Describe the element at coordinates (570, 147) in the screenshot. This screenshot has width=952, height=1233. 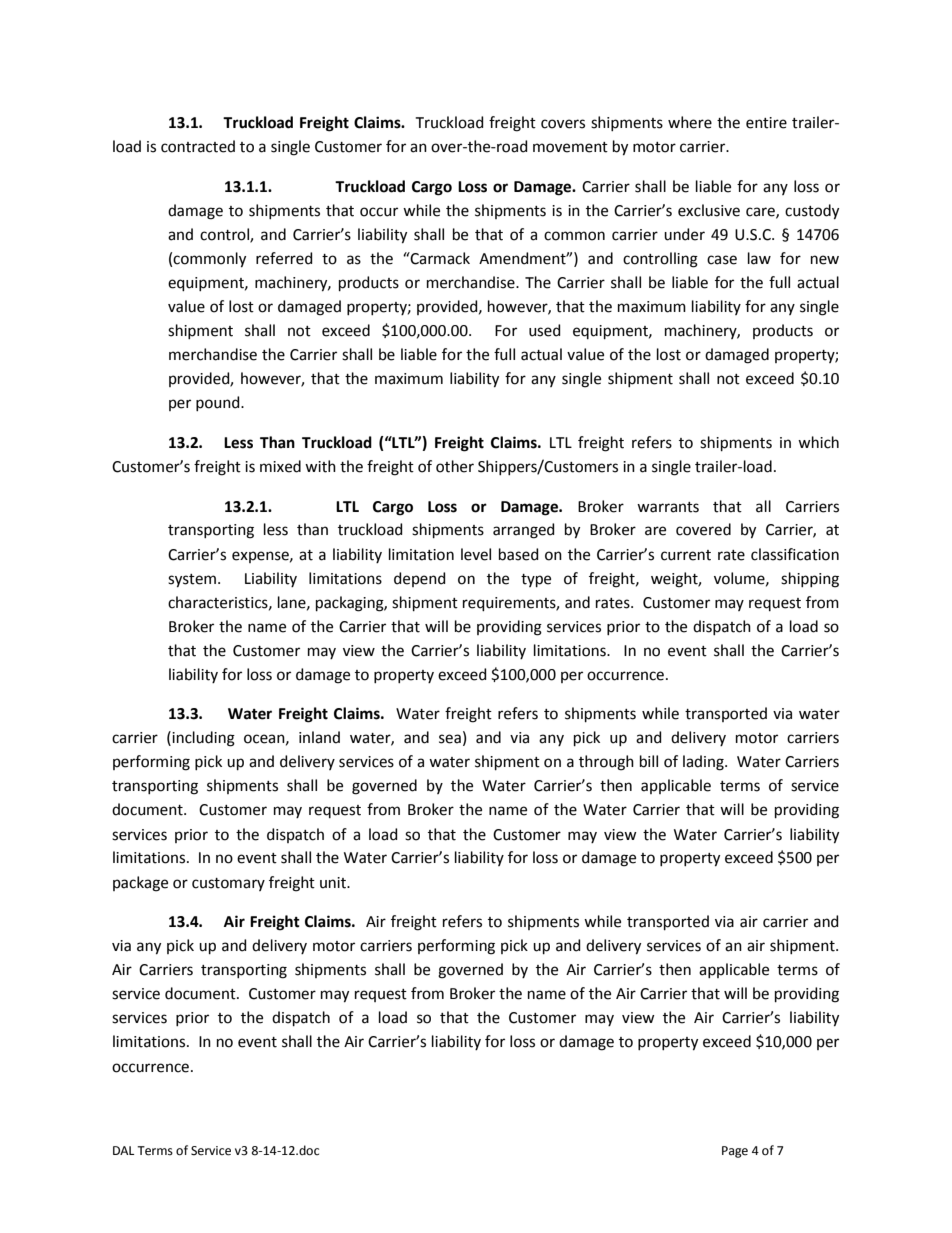
I see `movement` at that location.
